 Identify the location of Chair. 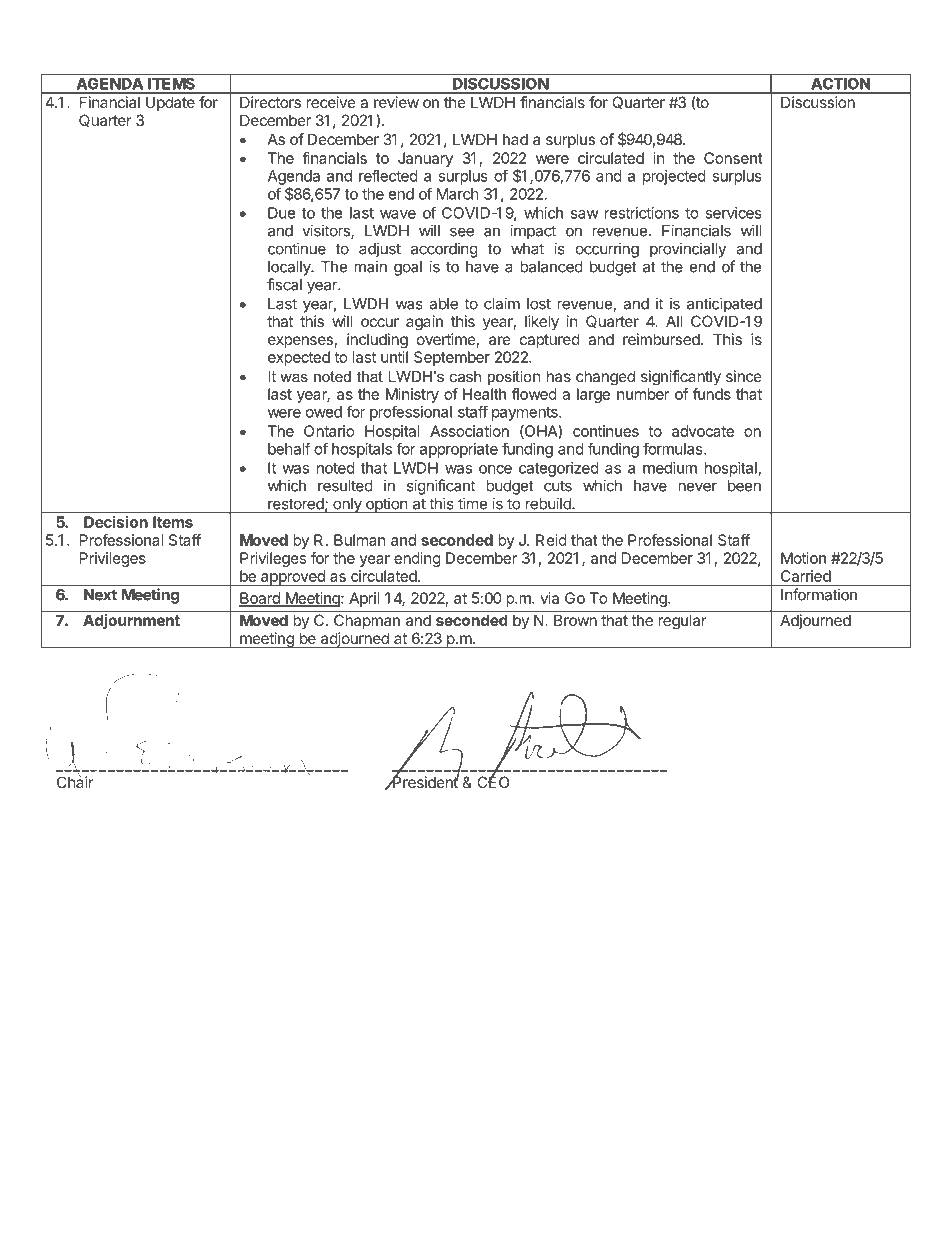
(75, 781).
